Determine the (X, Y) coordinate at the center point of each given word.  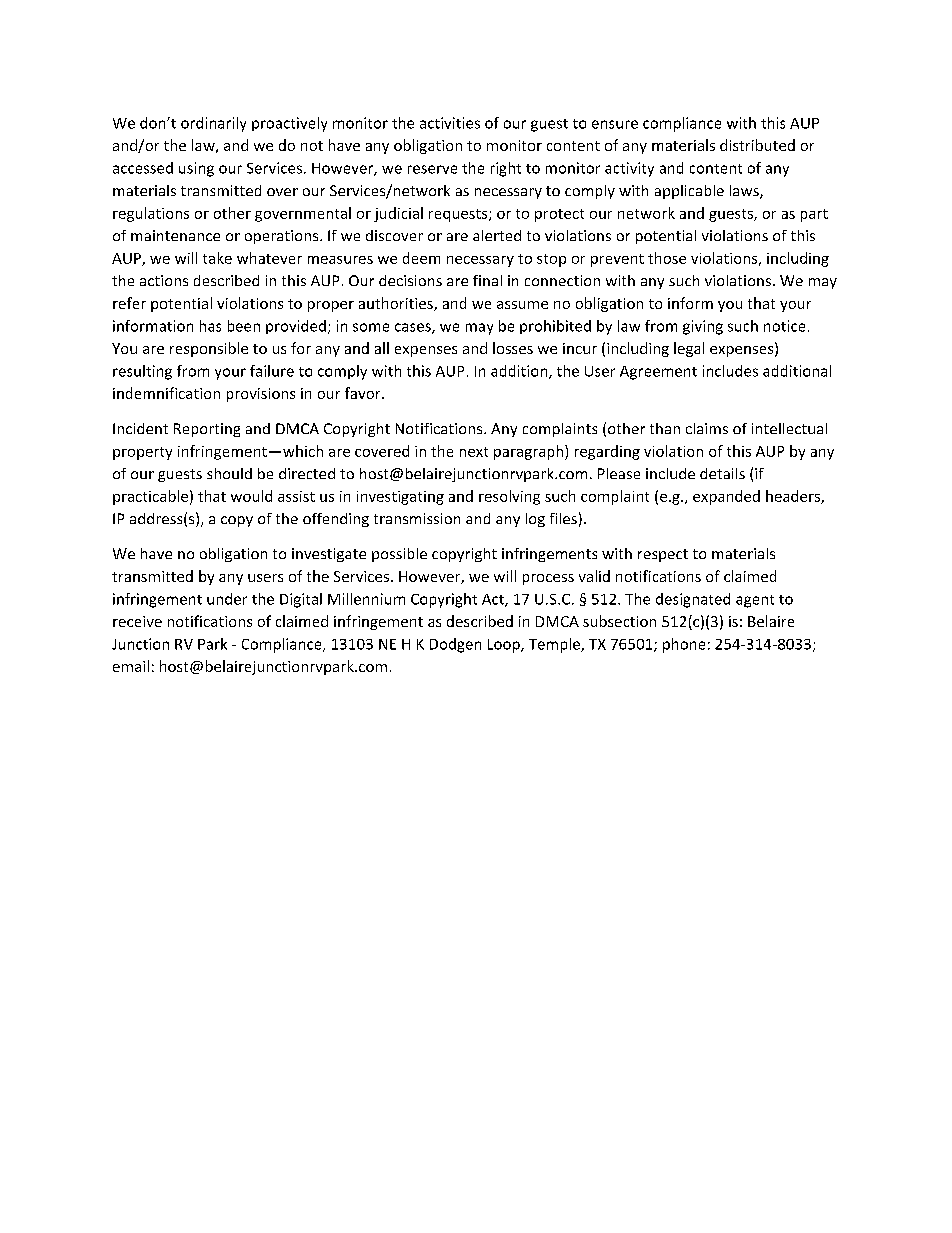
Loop (505, 646)
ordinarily (213, 124)
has (210, 326)
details (722, 473)
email (131, 666)
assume (522, 305)
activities (450, 123)
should (229, 473)
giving (703, 327)
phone (684, 645)
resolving (509, 497)
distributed (757, 145)
